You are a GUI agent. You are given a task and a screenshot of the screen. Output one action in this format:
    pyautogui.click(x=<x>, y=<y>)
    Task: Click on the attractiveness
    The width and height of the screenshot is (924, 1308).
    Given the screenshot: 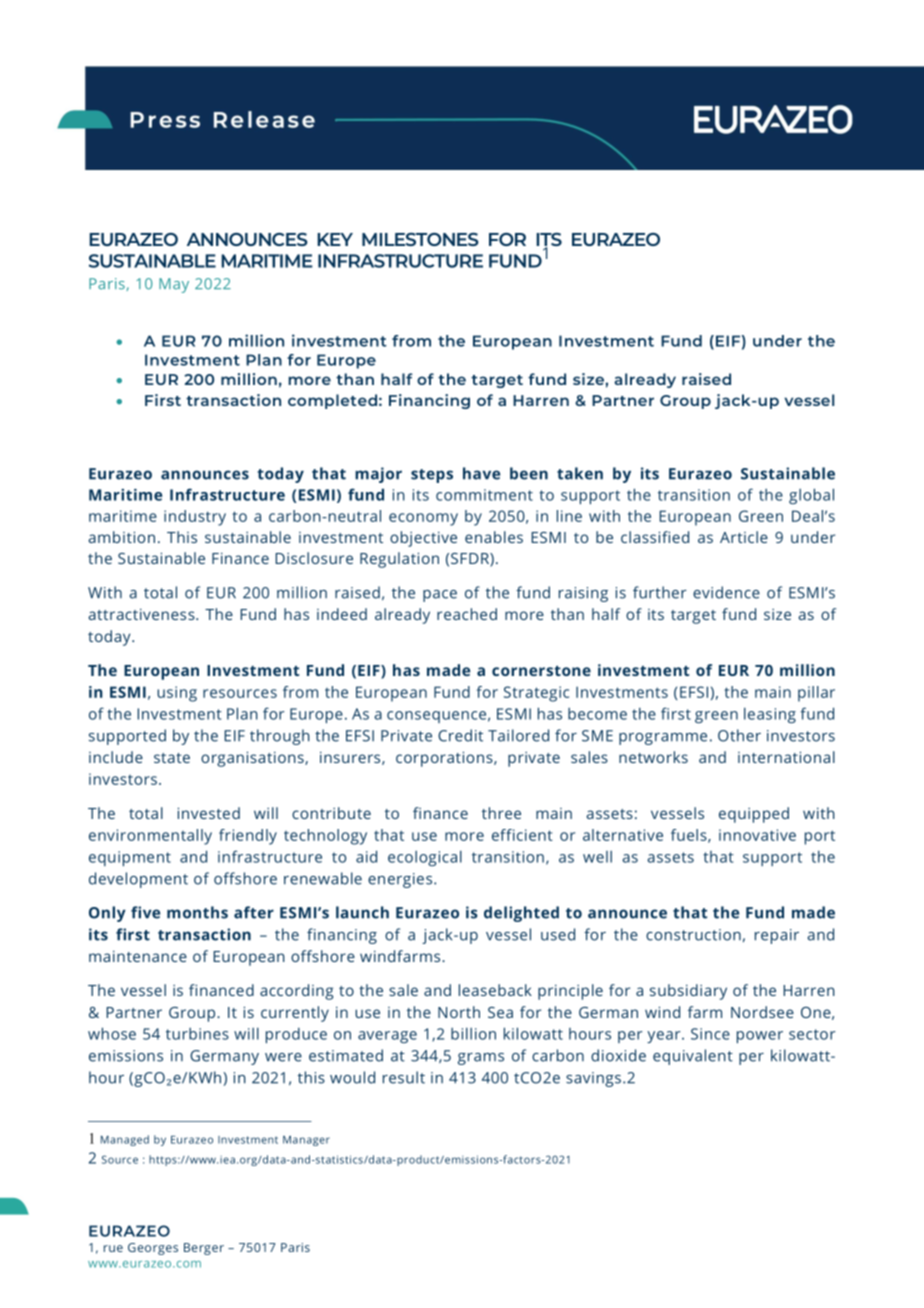 What is the action you would take?
    pyautogui.click(x=142, y=614)
